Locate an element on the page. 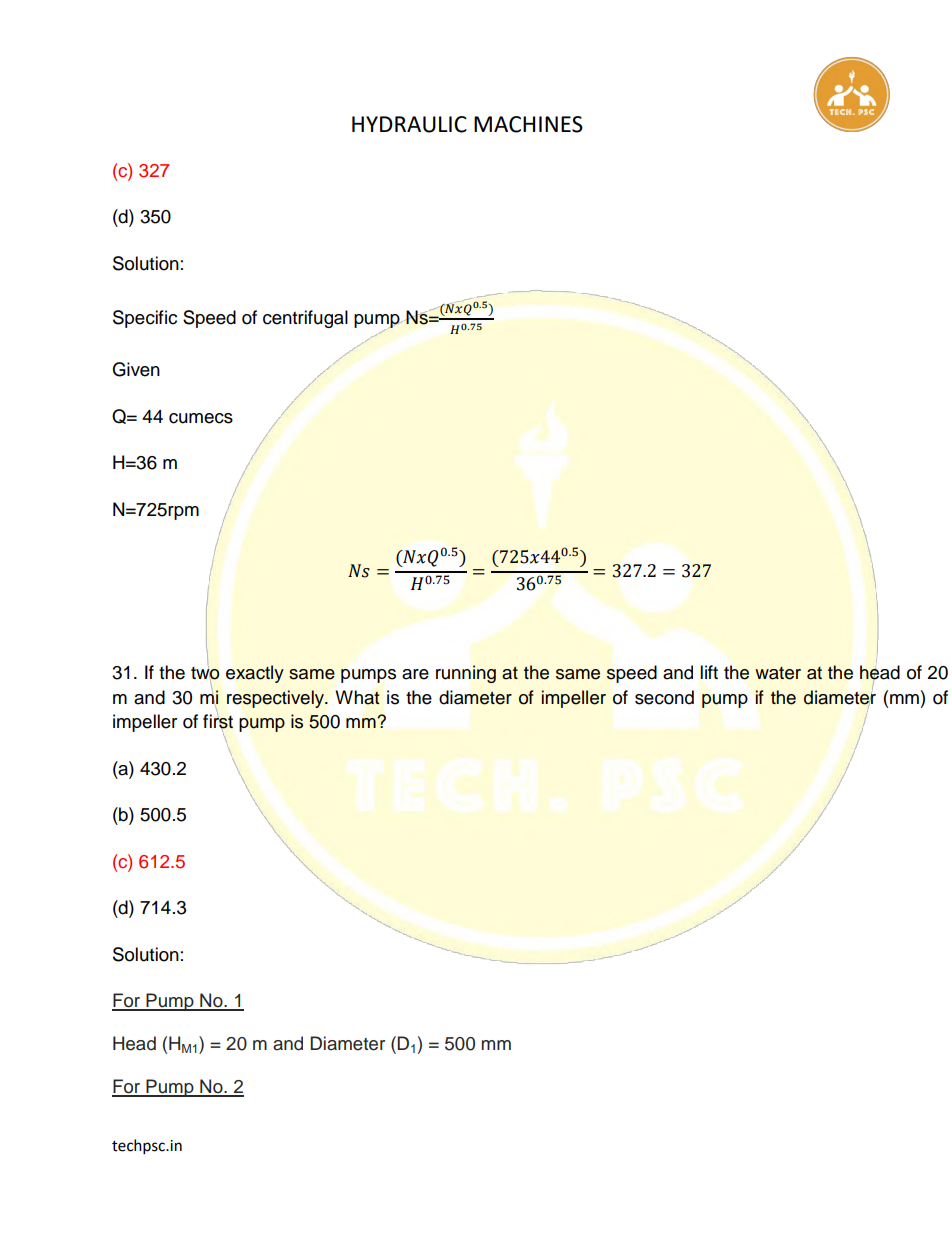  lift is located at coordinates (709, 672).
